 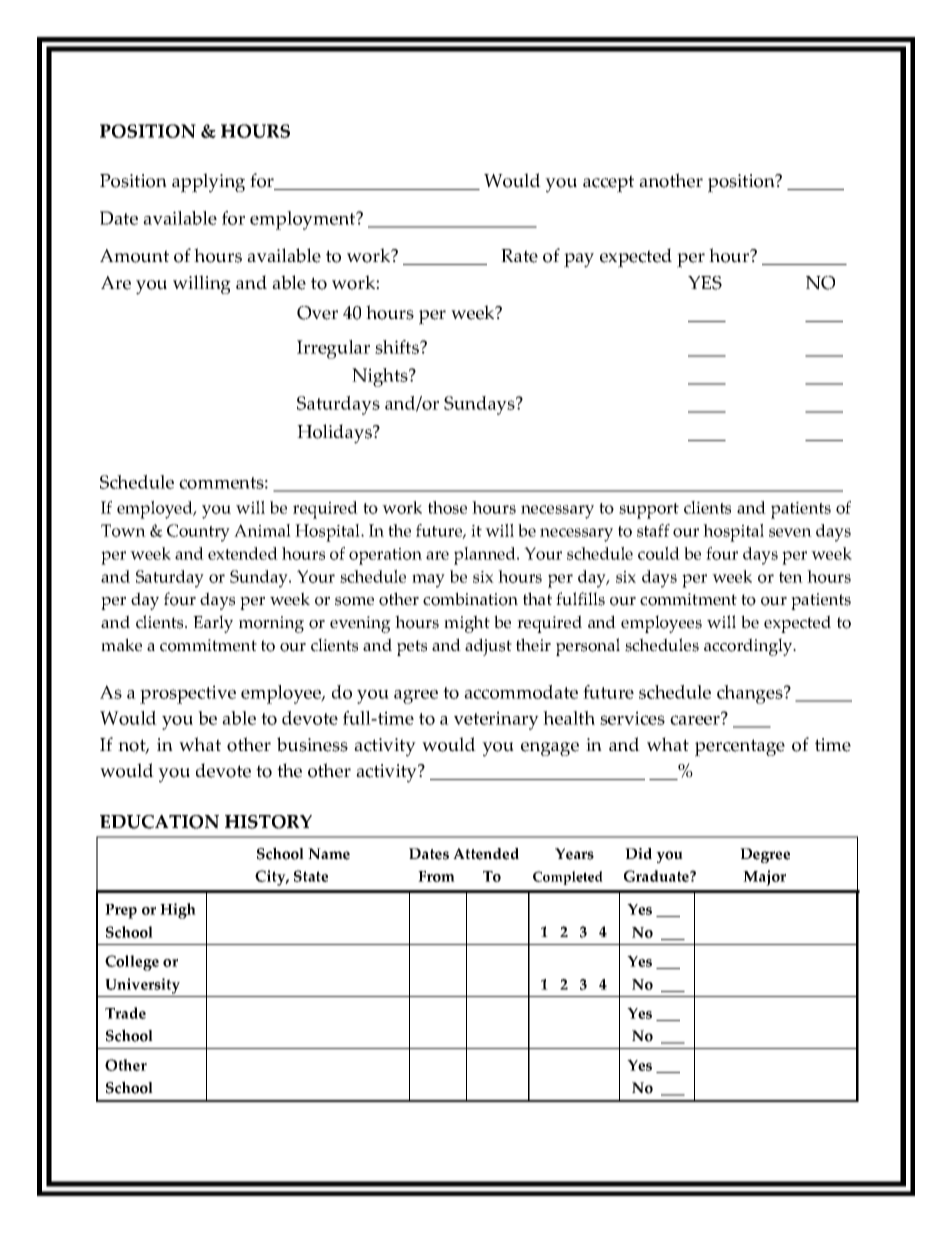 What do you see at coordinates (751, 694) in the document?
I see `changes` at bounding box center [751, 694].
